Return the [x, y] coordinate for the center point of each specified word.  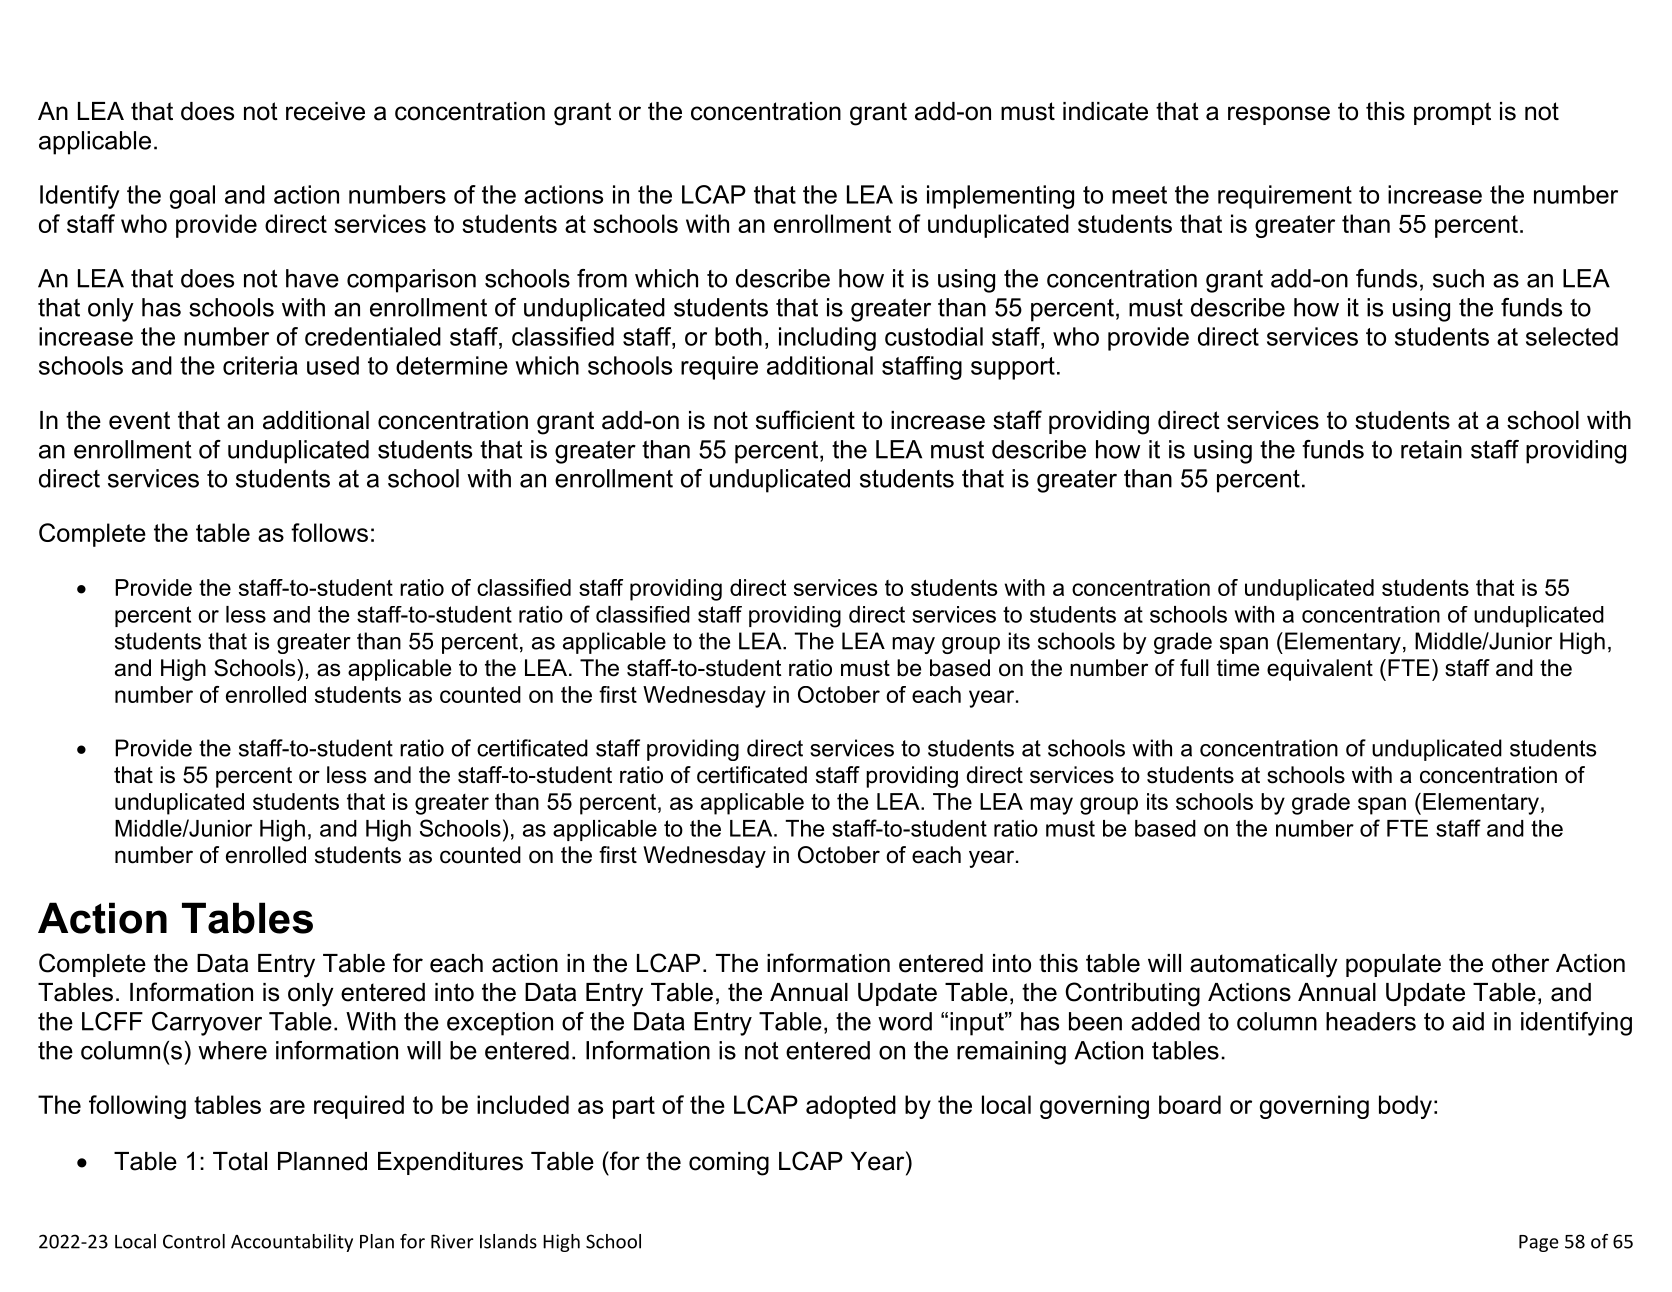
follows [329, 532]
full [1194, 668]
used [333, 365]
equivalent [1320, 670]
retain [1431, 449]
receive [325, 111]
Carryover [207, 1024]
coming [729, 1164]
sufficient [805, 420]
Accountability [292, 1243]
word [905, 1021]
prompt [1452, 113]
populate [1393, 965]
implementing [1000, 197]
